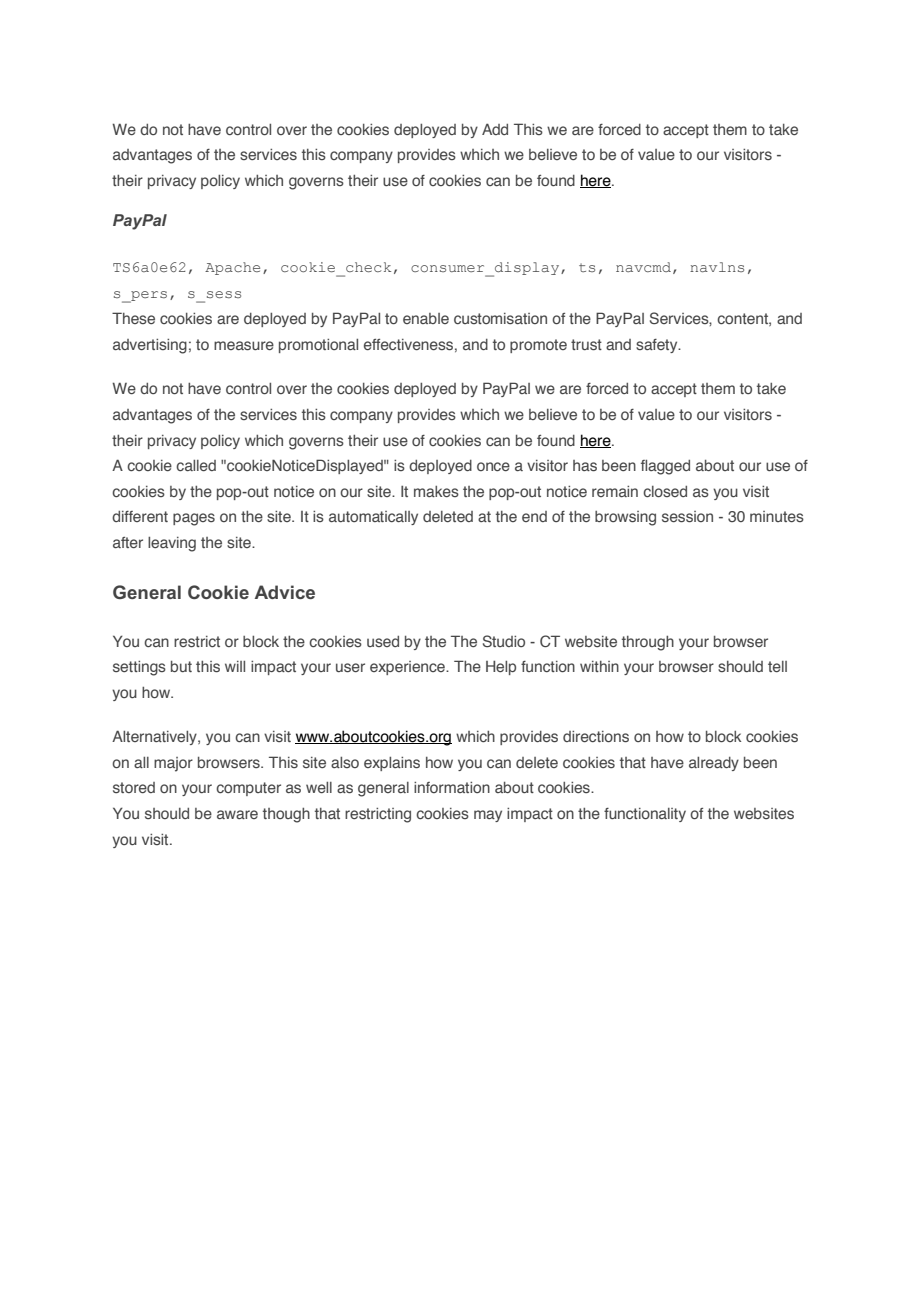  What do you see at coordinates (244, 345) in the image?
I see `measure` at bounding box center [244, 345].
